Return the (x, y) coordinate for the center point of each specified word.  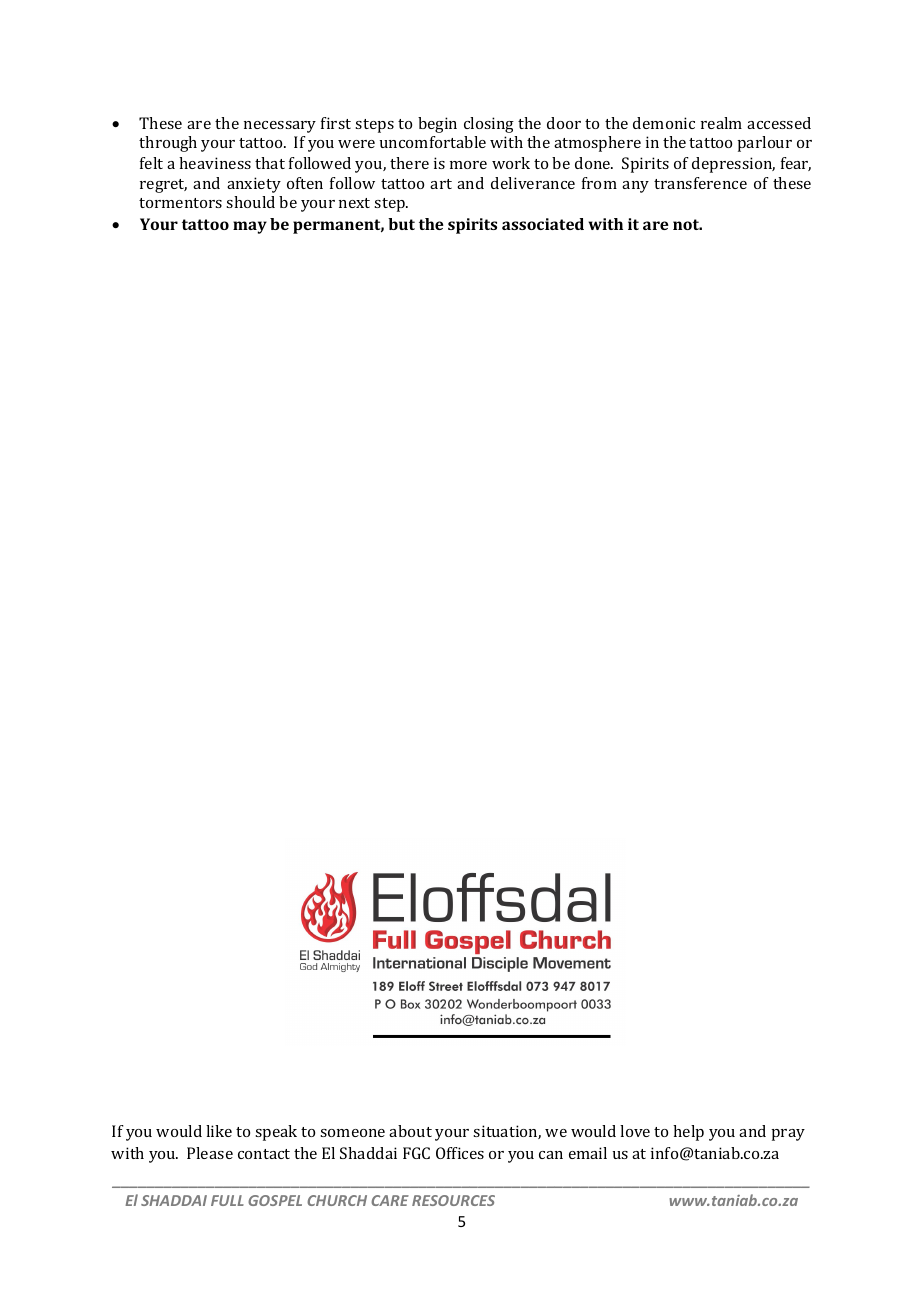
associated (543, 224)
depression (733, 165)
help (688, 1133)
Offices (460, 1153)
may (250, 227)
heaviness (215, 163)
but (401, 224)
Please (210, 1153)
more (468, 165)
